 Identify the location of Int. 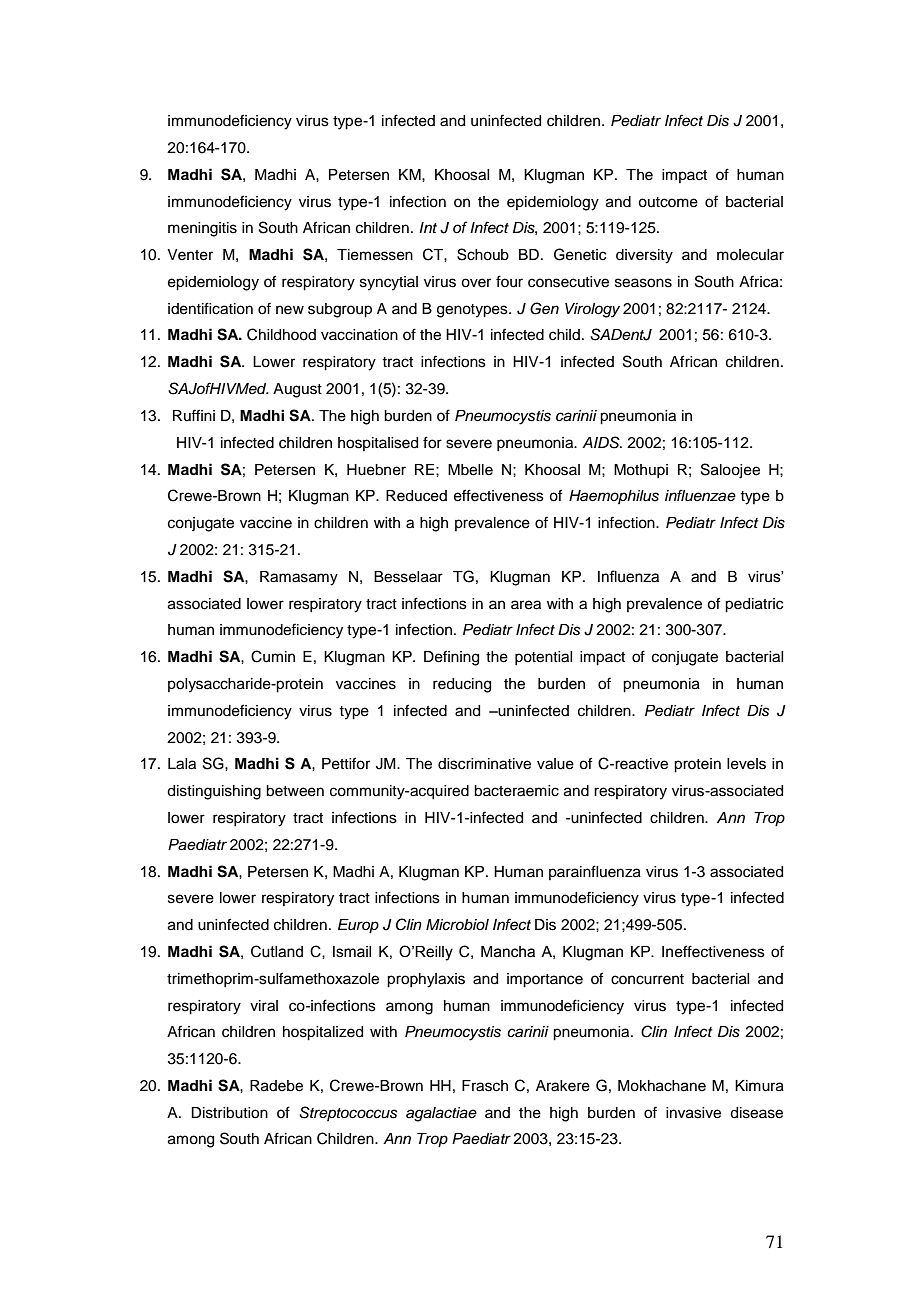
(428, 227).
